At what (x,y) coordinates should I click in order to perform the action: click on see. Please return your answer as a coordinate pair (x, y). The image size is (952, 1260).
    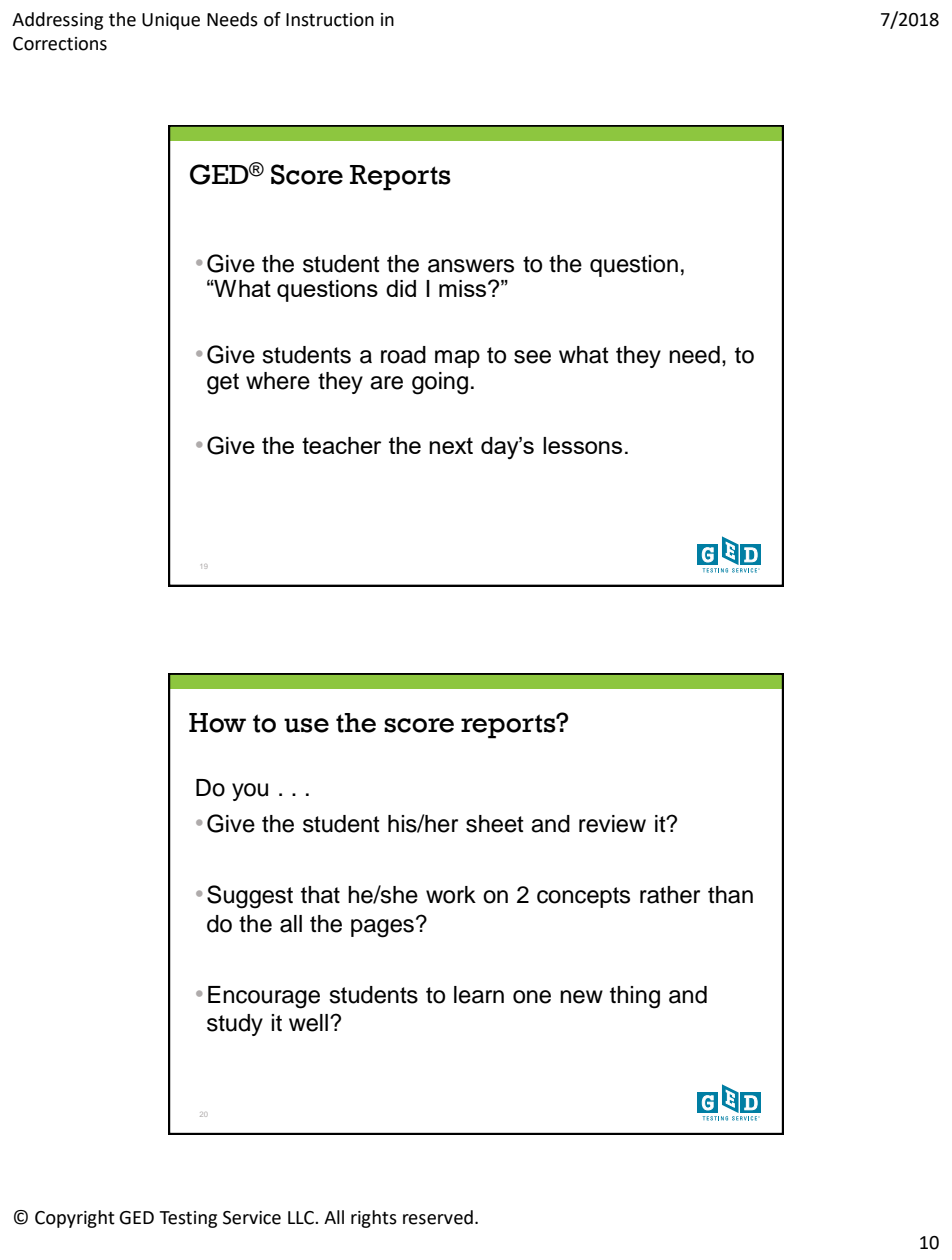
    Looking at the image, I should click on (532, 357).
